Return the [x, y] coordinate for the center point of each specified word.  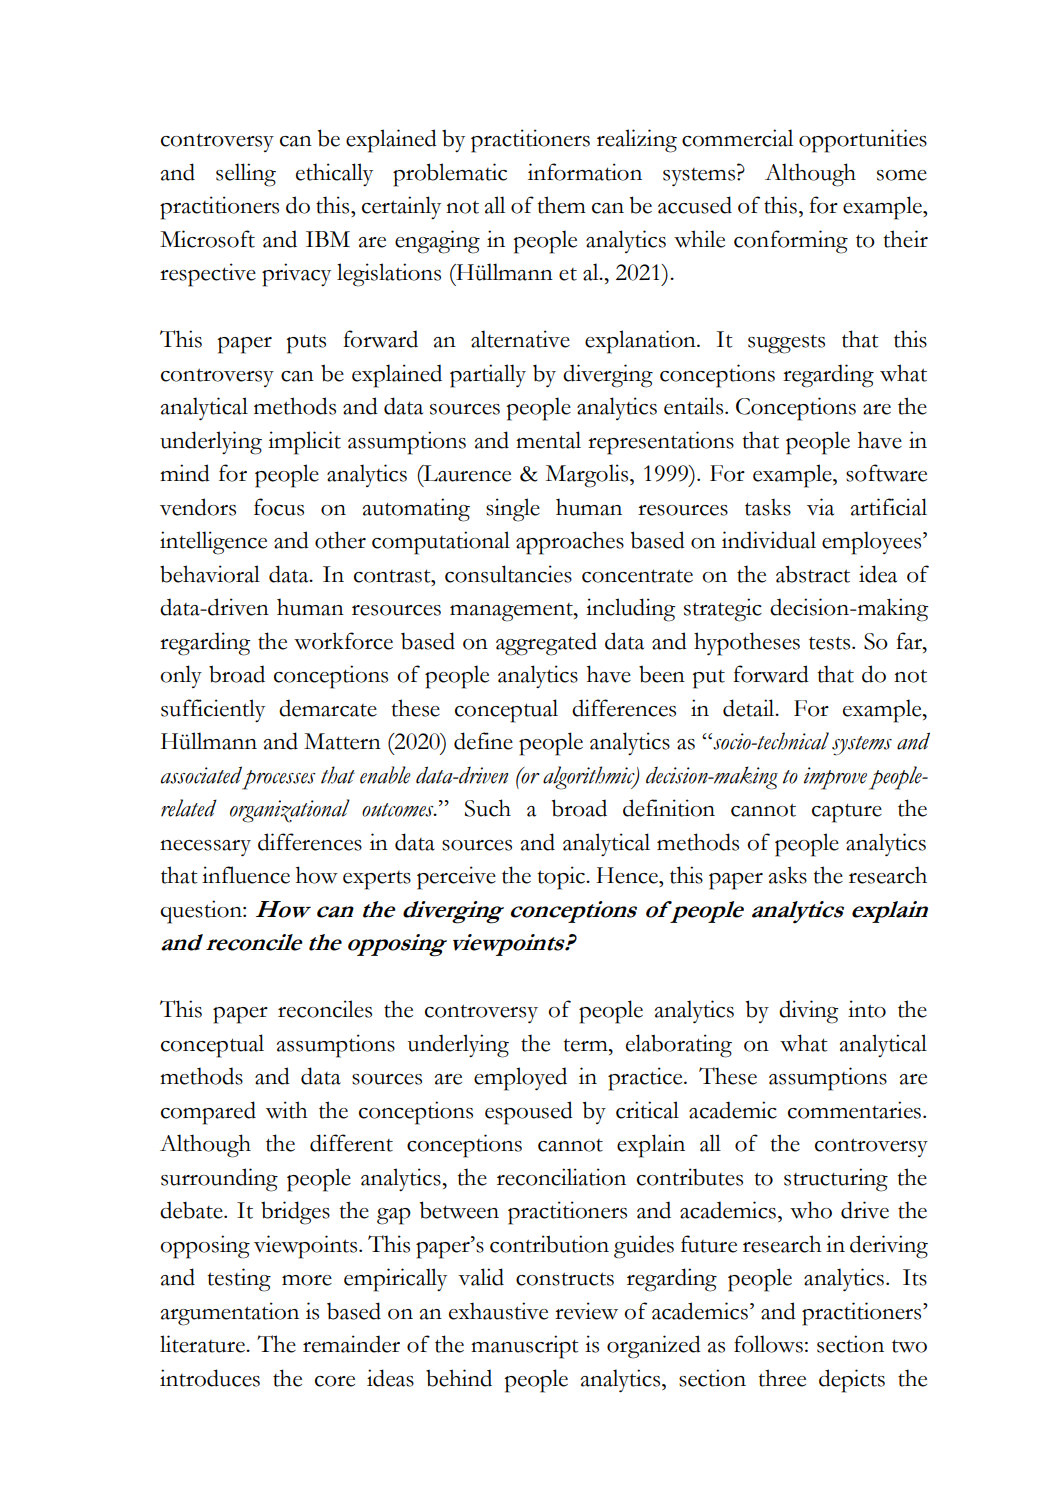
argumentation [230, 1314]
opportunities [863, 141]
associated [201, 775]
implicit [304, 443]
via [820, 507]
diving [809, 1012]
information [585, 172]
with [287, 1110]
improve [835, 778]
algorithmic [590, 778]
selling [246, 175]
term [586, 1045]
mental [548, 440]
